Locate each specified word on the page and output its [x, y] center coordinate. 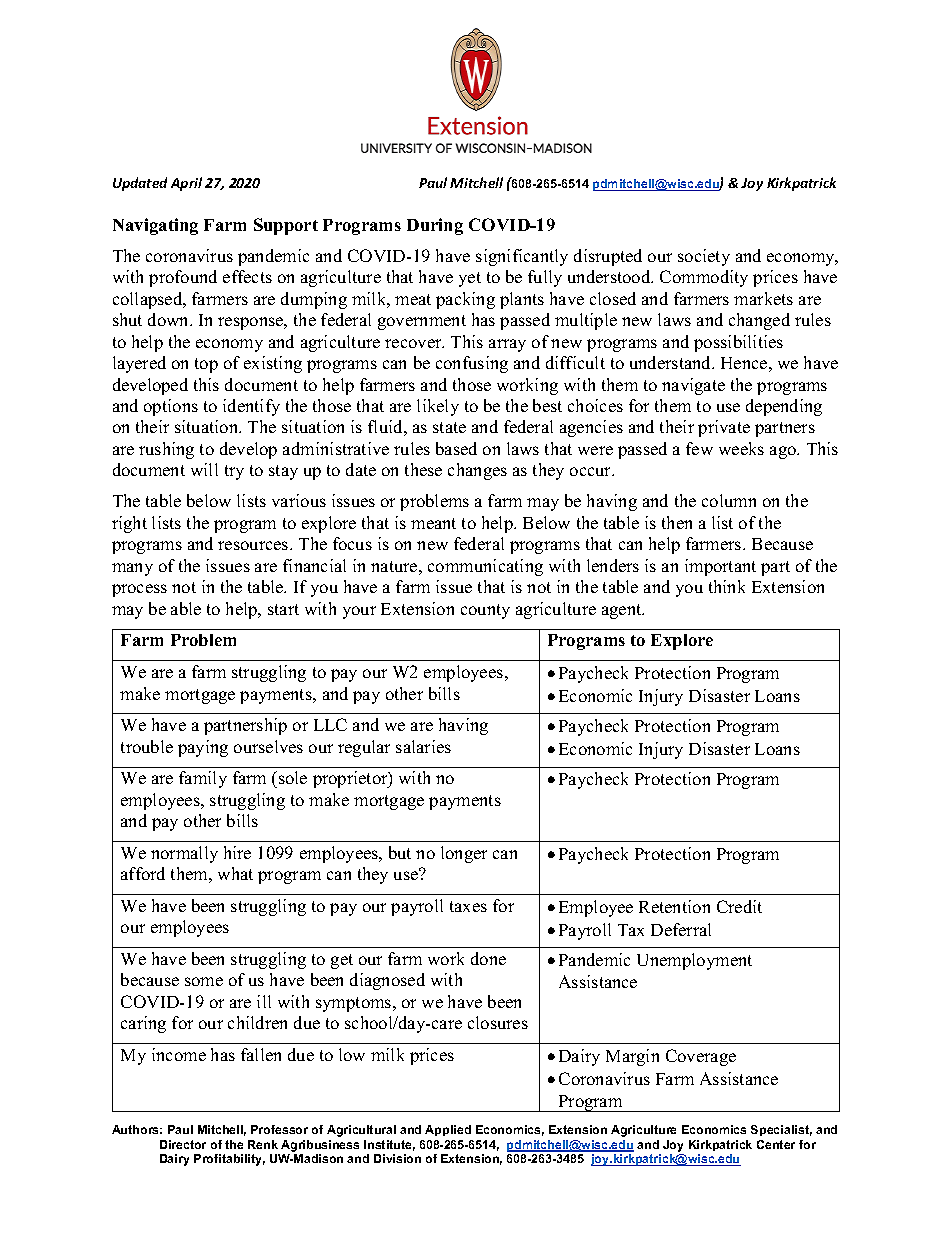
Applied [448, 1130]
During [435, 226]
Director [183, 1144]
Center [776, 1144]
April [186, 184]
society [704, 257]
